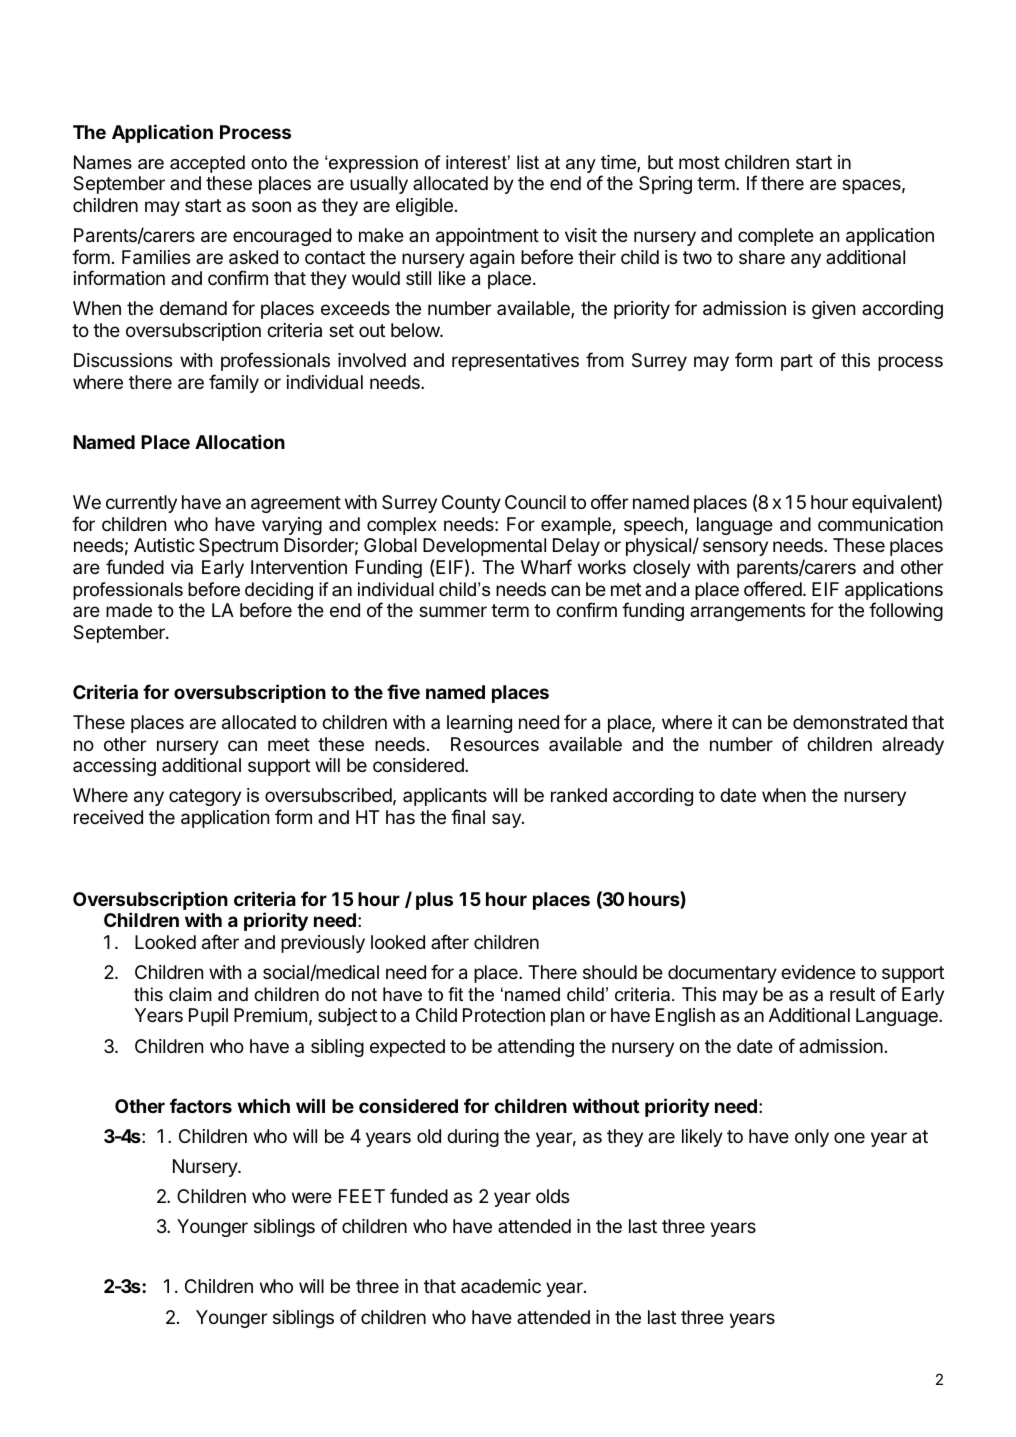  What do you see at coordinates (797, 362) in the image?
I see `part` at bounding box center [797, 362].
